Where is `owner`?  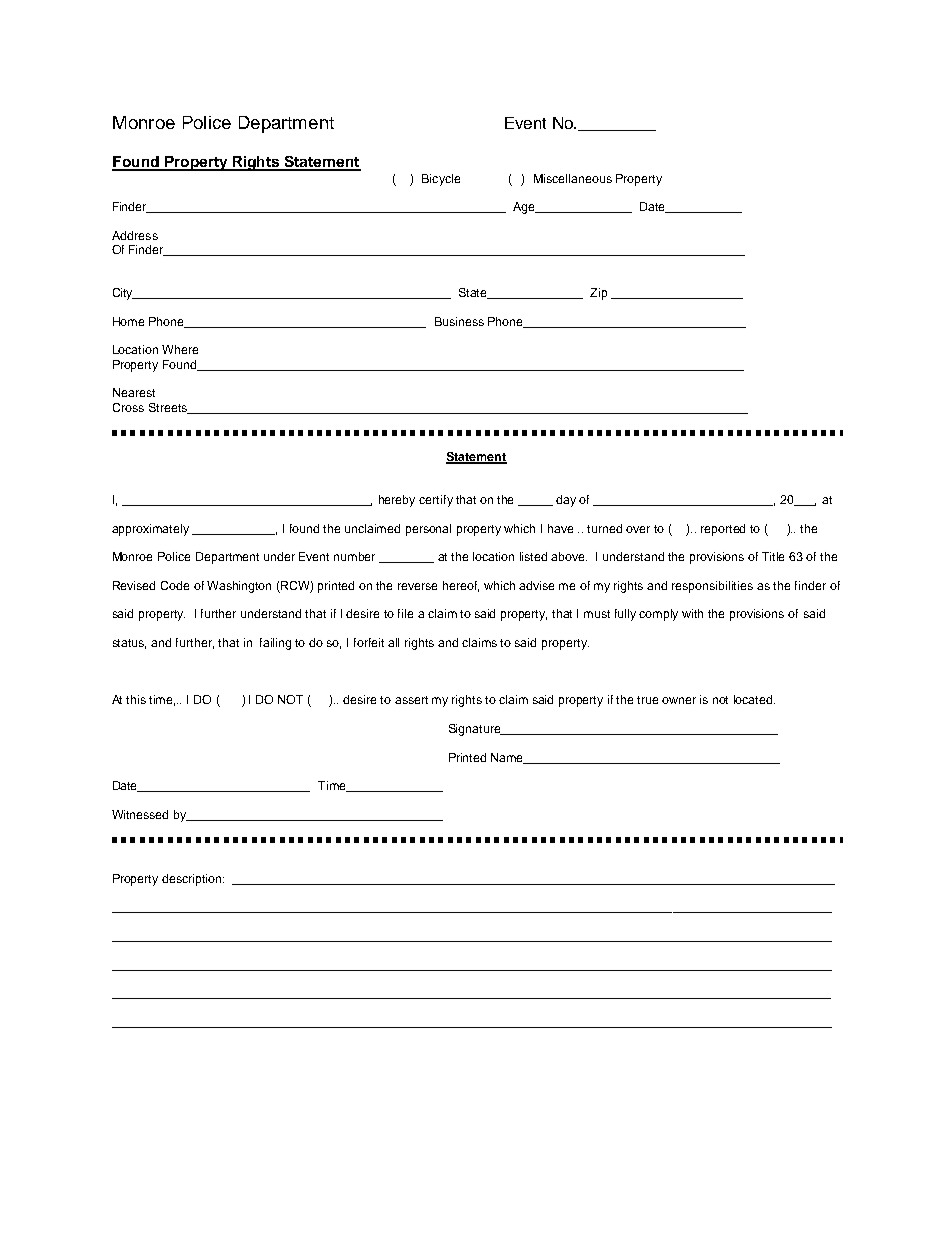 owner is located at coordinates (679, 700).
